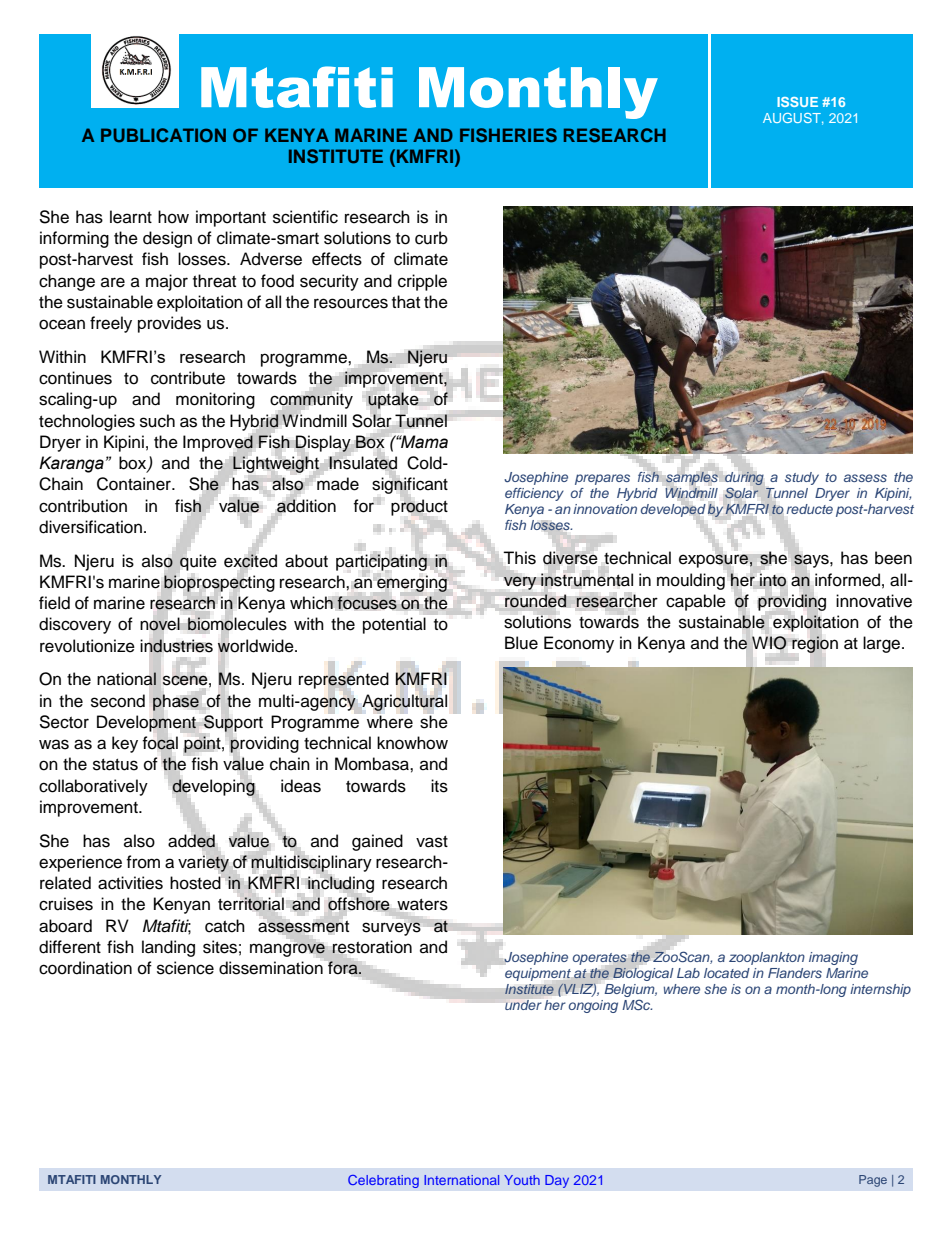  What do you see at coordinates (797, 102) in the document?
I see `ISSUE` at bounding box center [797, 102].
